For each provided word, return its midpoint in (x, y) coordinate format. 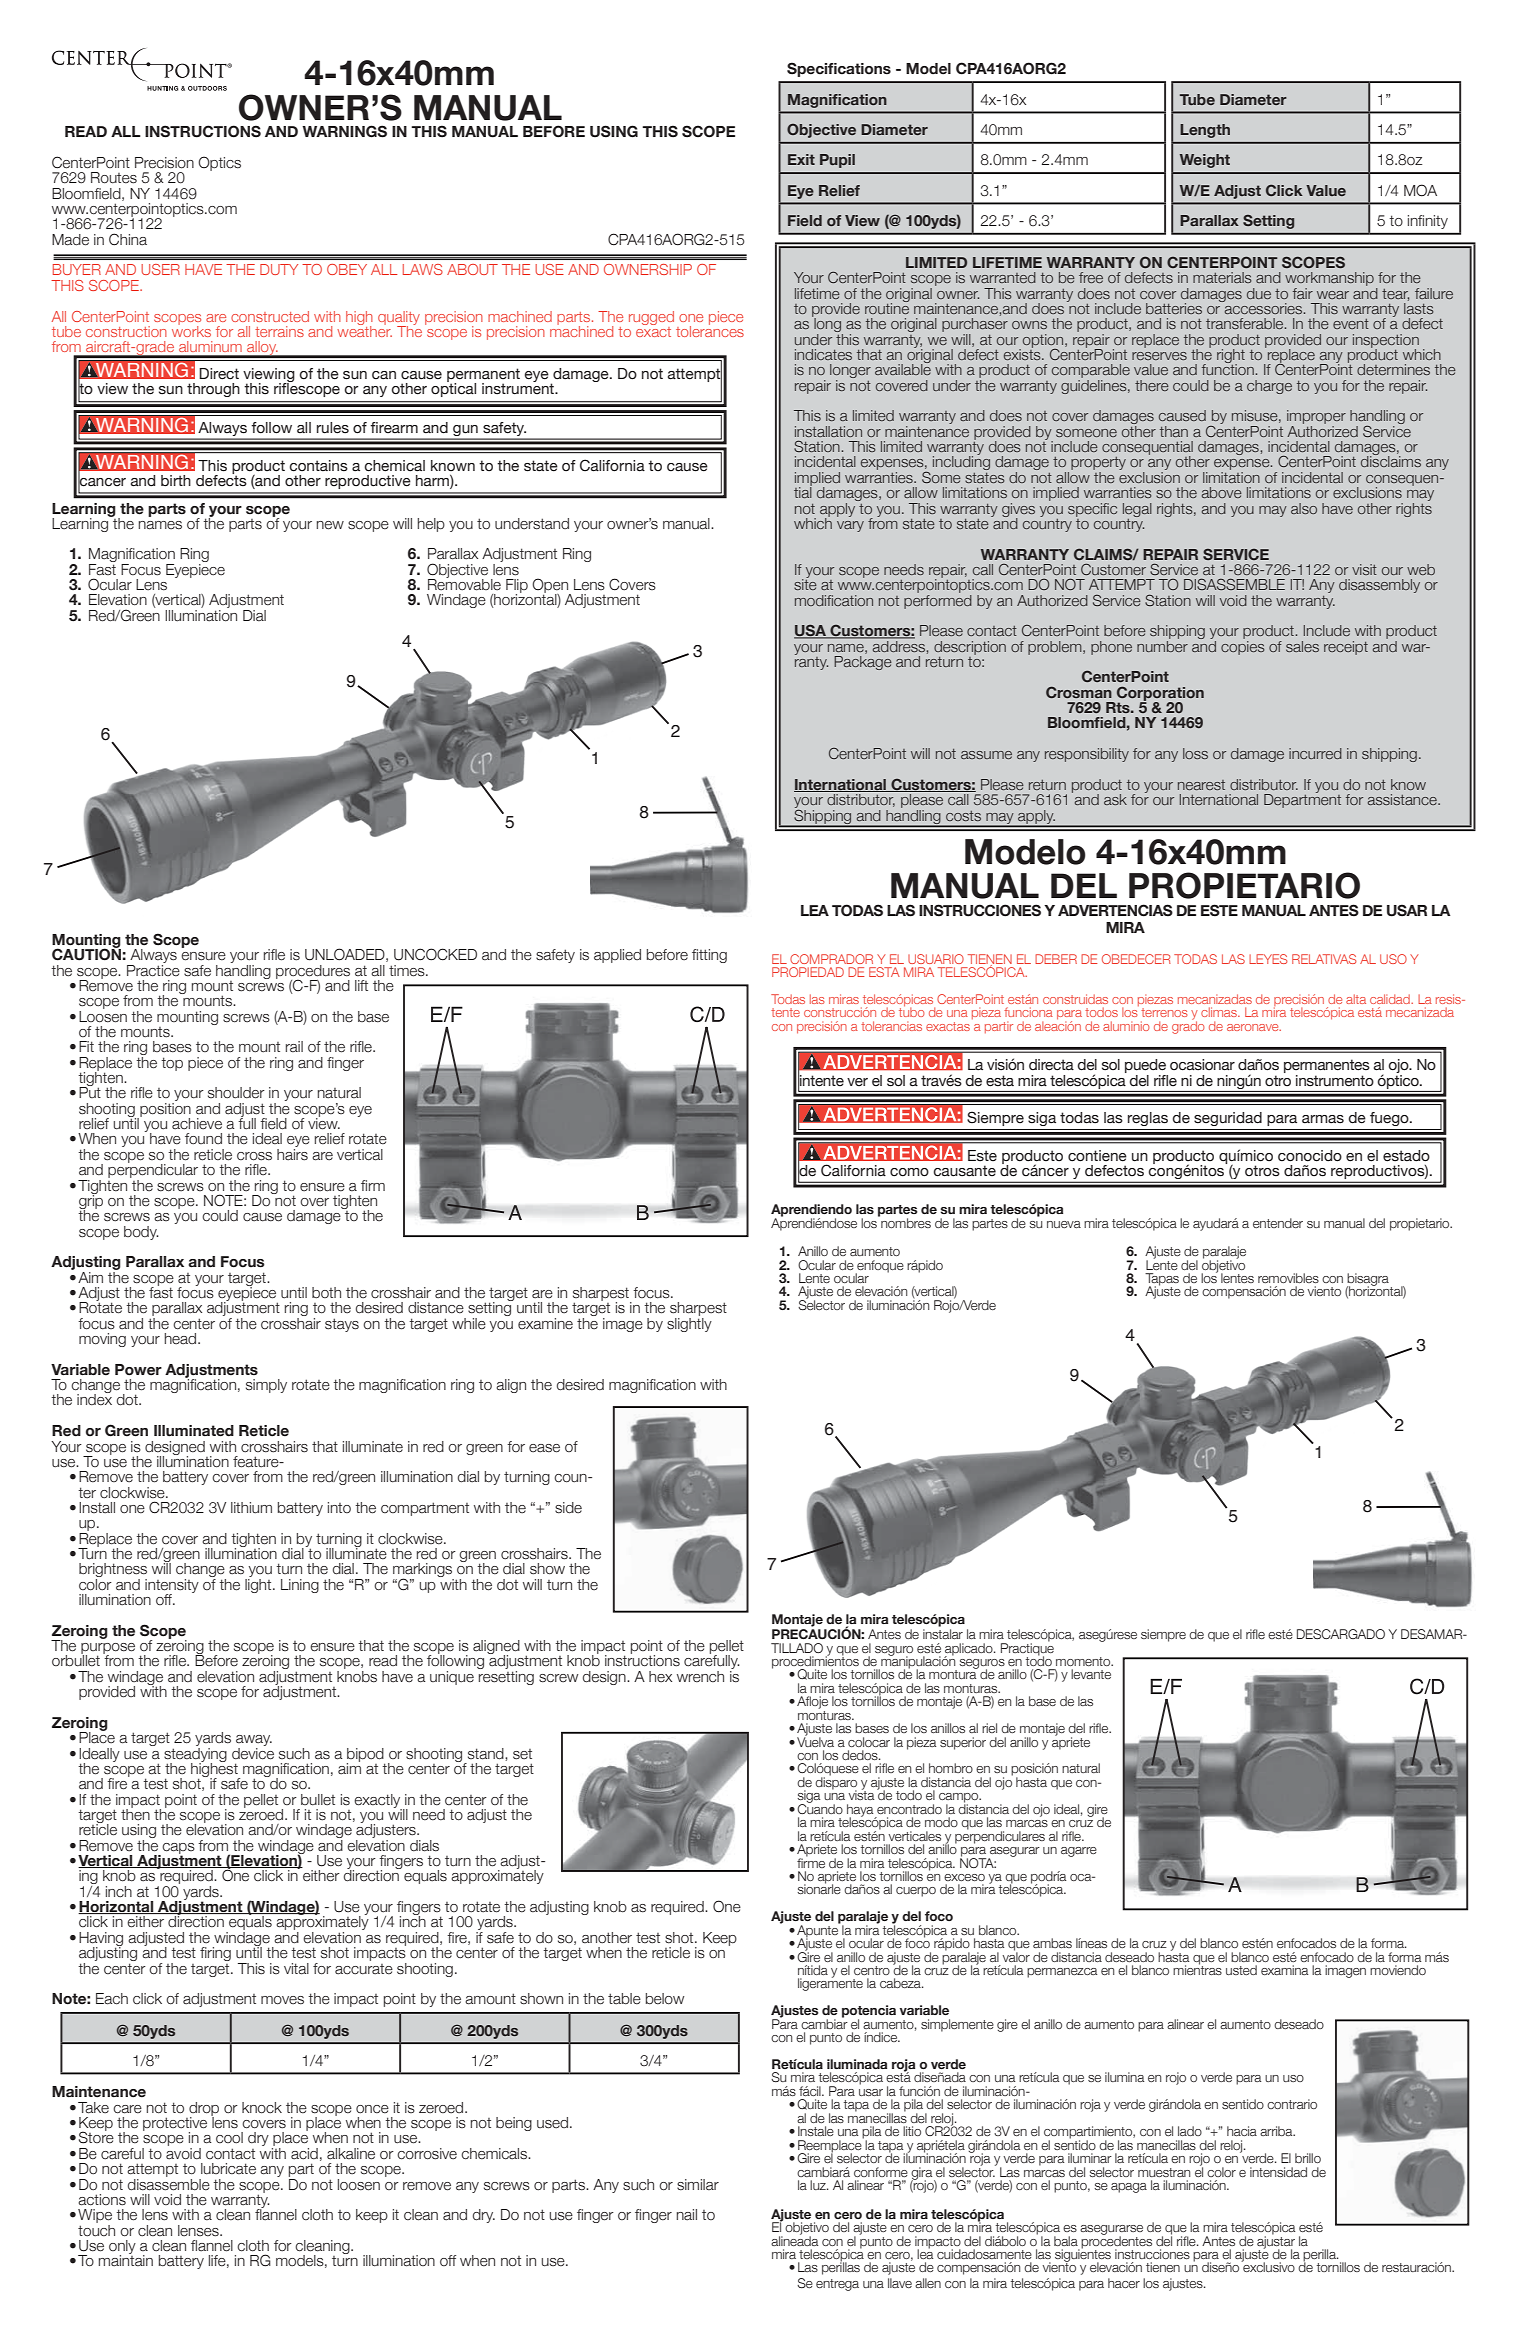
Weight (1205, 161)
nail (687, 2215)
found (203, 1139)
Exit (801, 159)
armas (1323, 1119)
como (909, 1172)
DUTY (279, 269)
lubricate (228, 2169)
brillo (1308, 2158)
